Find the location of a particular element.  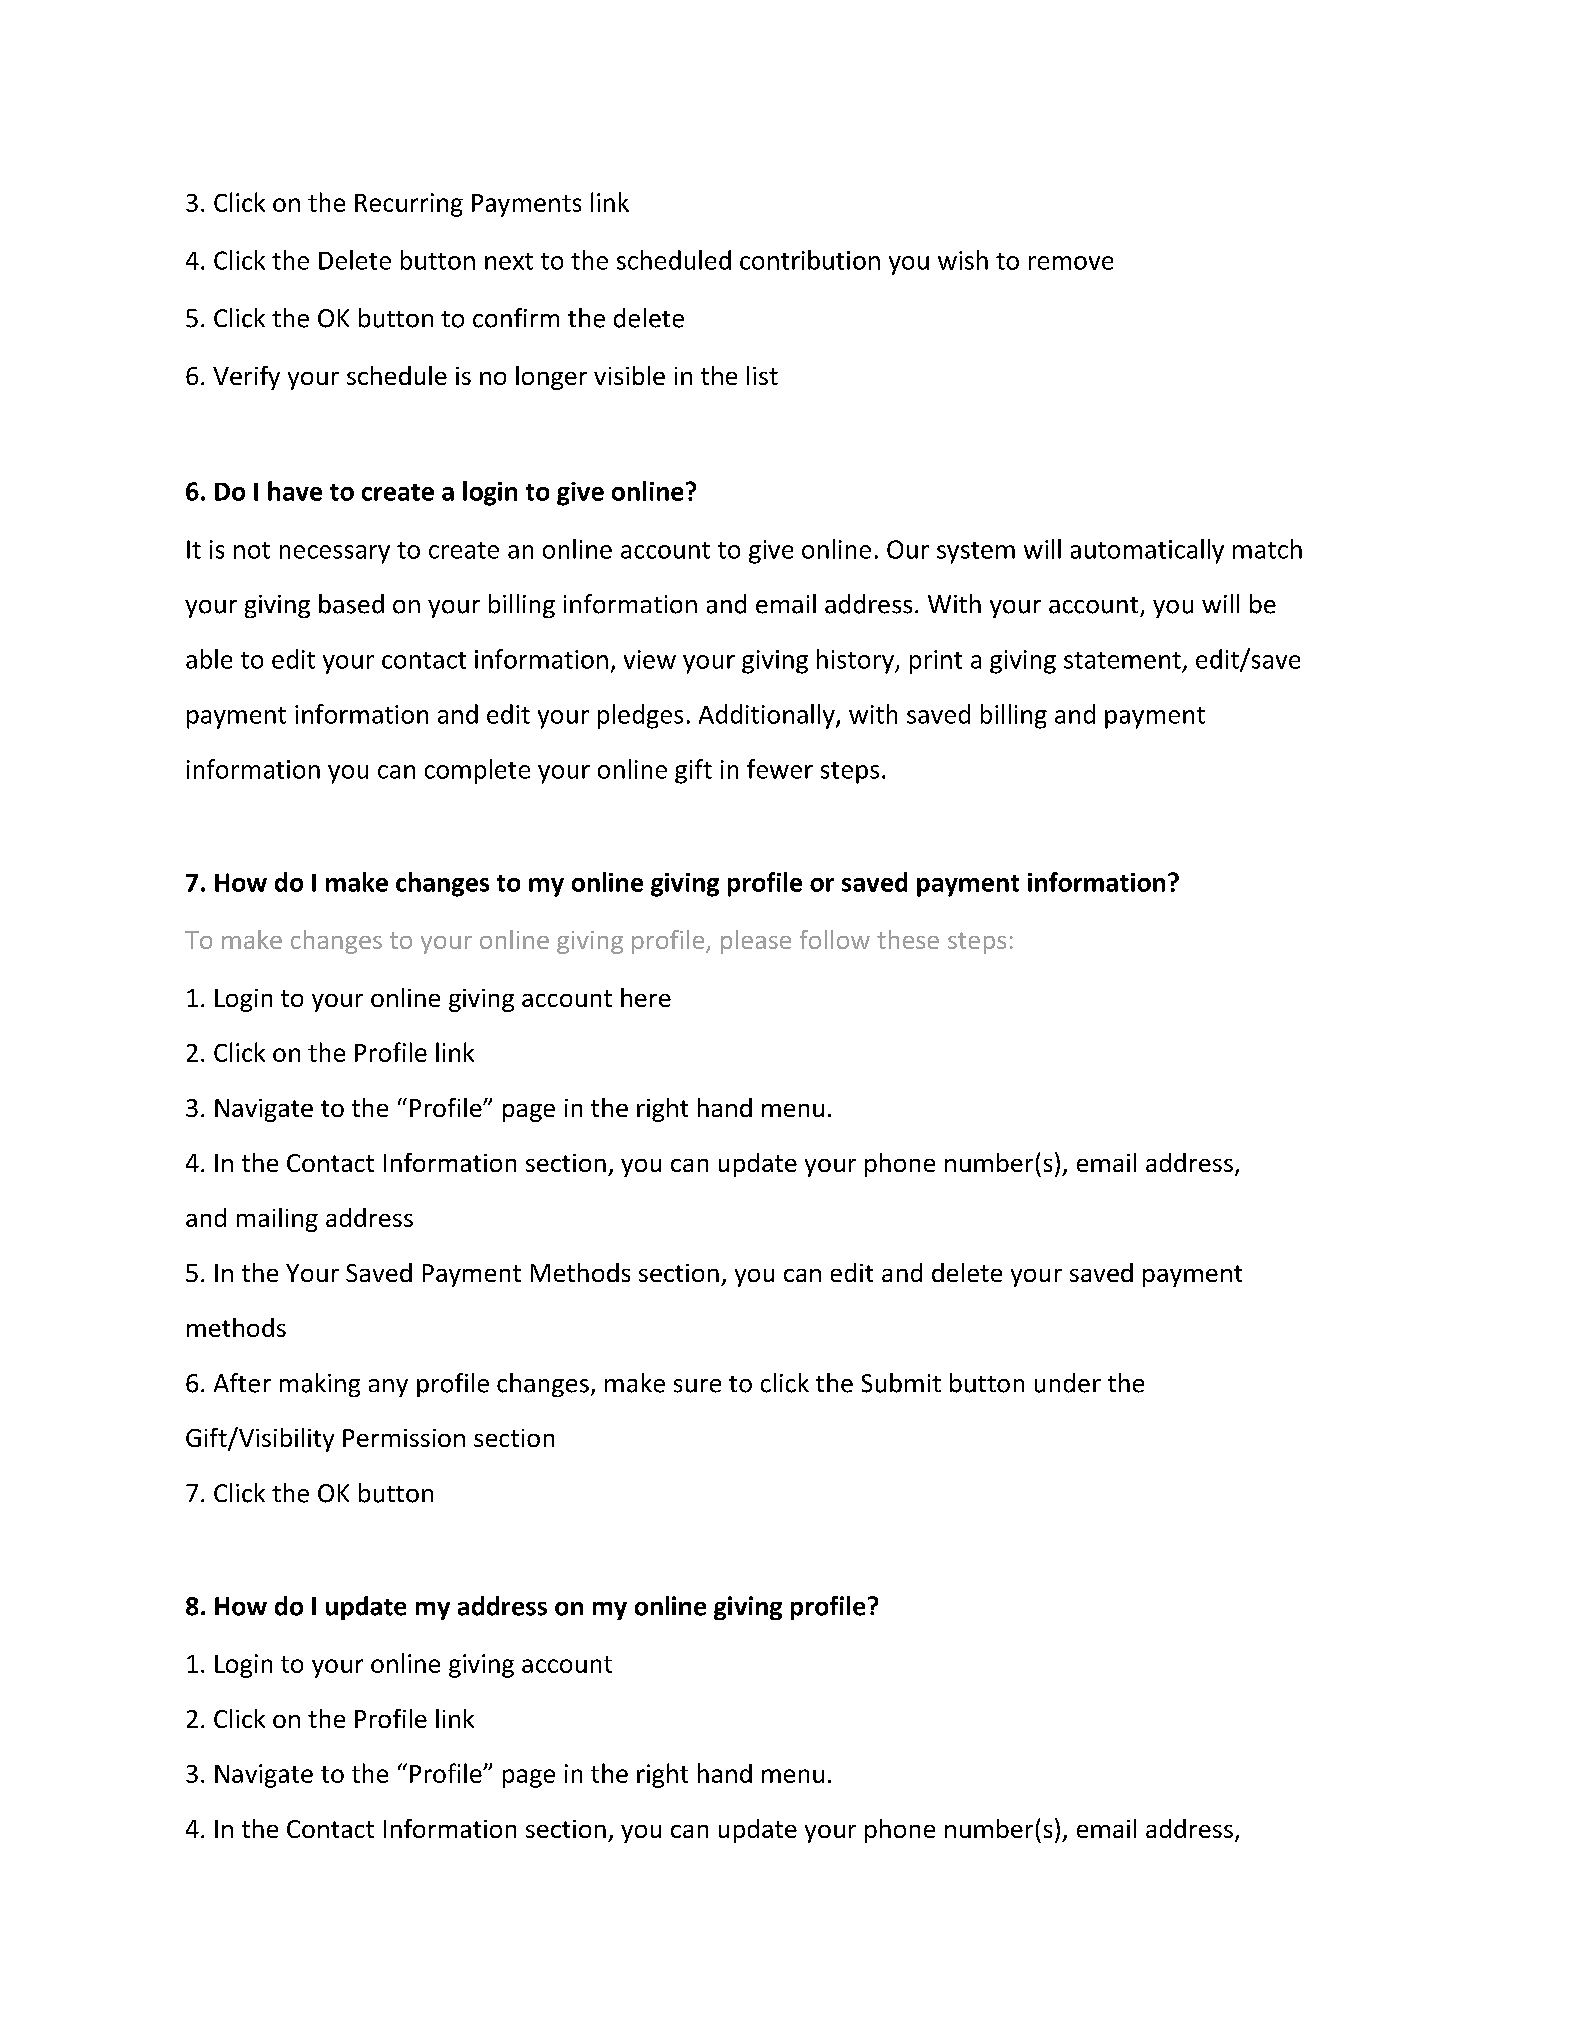

necessary is located at coordinates (335, 554).
